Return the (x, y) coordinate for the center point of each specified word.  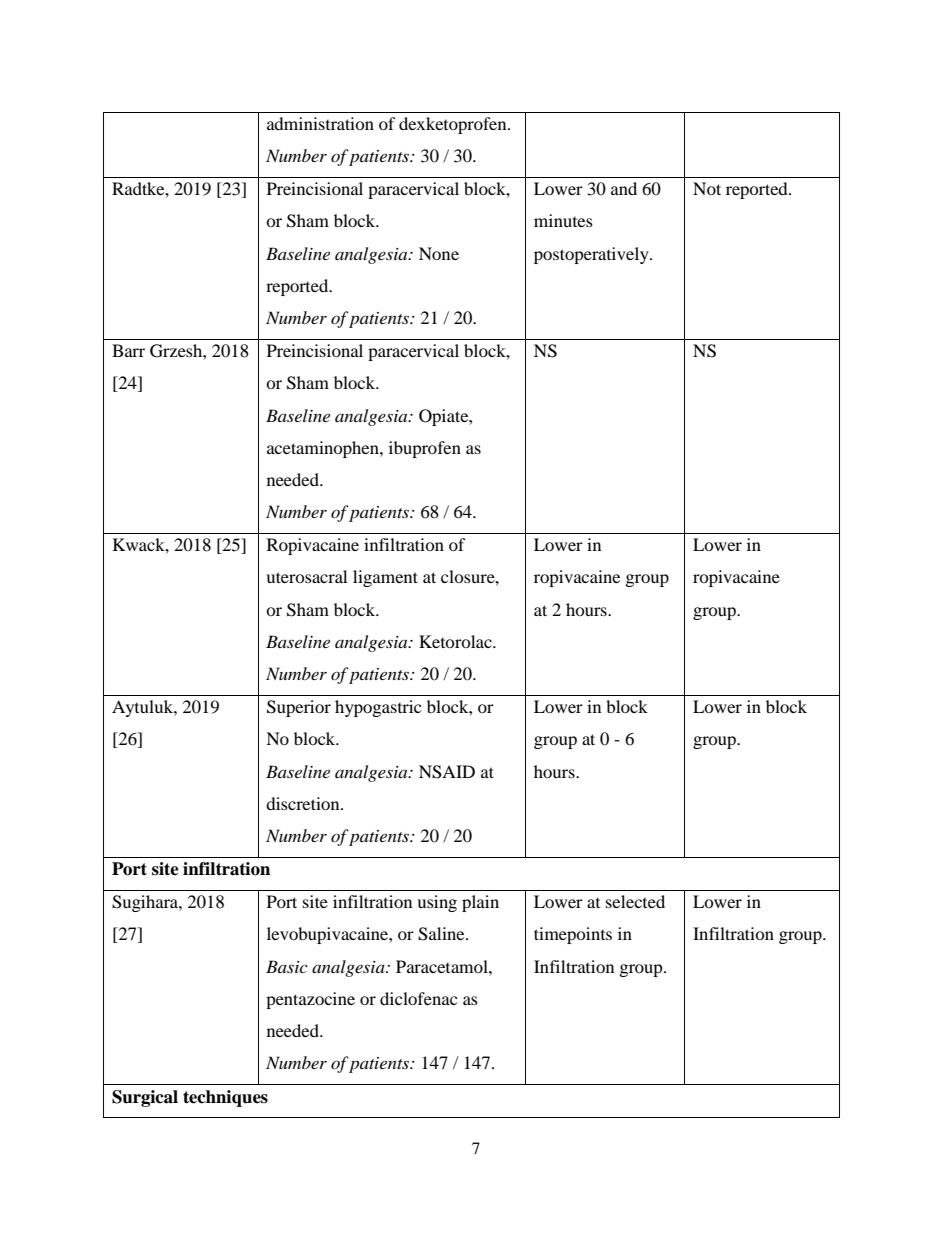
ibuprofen (425, 449)
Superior (299, 708)
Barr (128, 350)
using (437, 903)
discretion (304, 803)
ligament (385, 578)
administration (320, 123)
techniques (225, 1098)
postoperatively (592, 255)
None (439, 253)
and (624, 188)
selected (635, 901)
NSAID (447, 772)
